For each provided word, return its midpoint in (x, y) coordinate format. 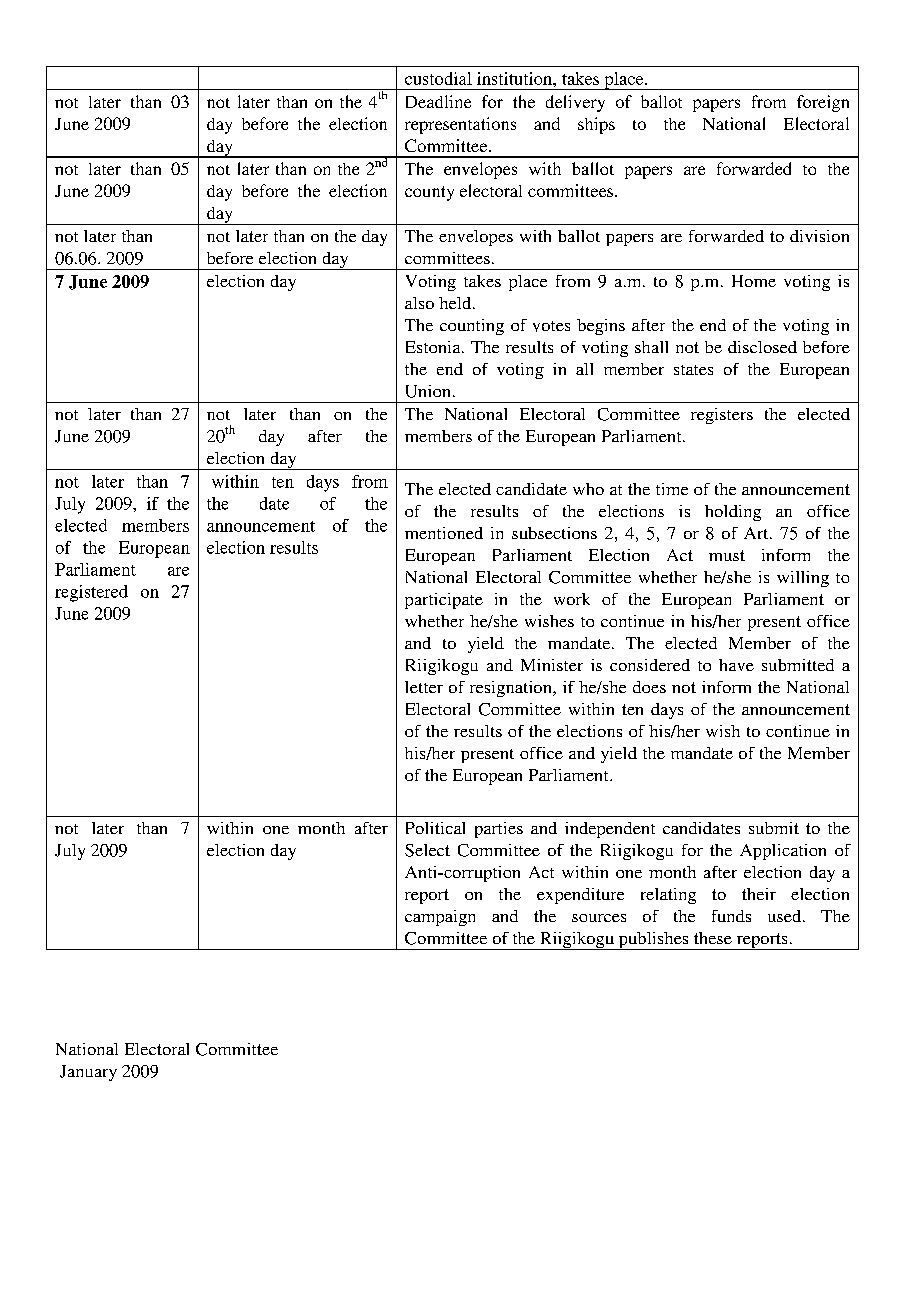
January (88, 1073)
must (727, 555)
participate (444, 601)
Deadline (438, 101)
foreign (823, 103)
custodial (438, 78)
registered (91, 593)
